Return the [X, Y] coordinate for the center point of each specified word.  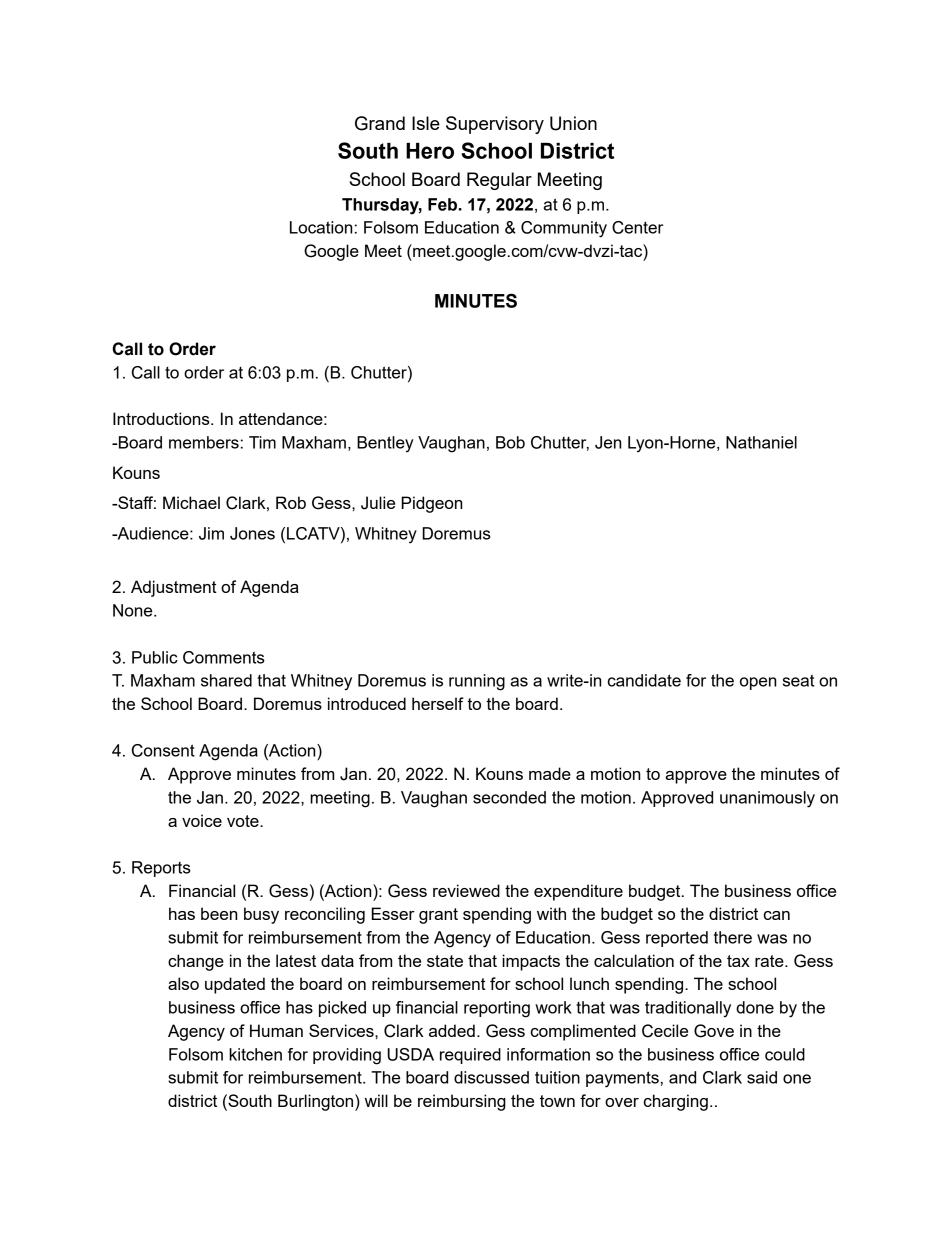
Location [321, 227]
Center [637, 227]
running [477, 682]
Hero [430, 151]
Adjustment [174, 588]
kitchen [255, 1054]
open [758, 683]
